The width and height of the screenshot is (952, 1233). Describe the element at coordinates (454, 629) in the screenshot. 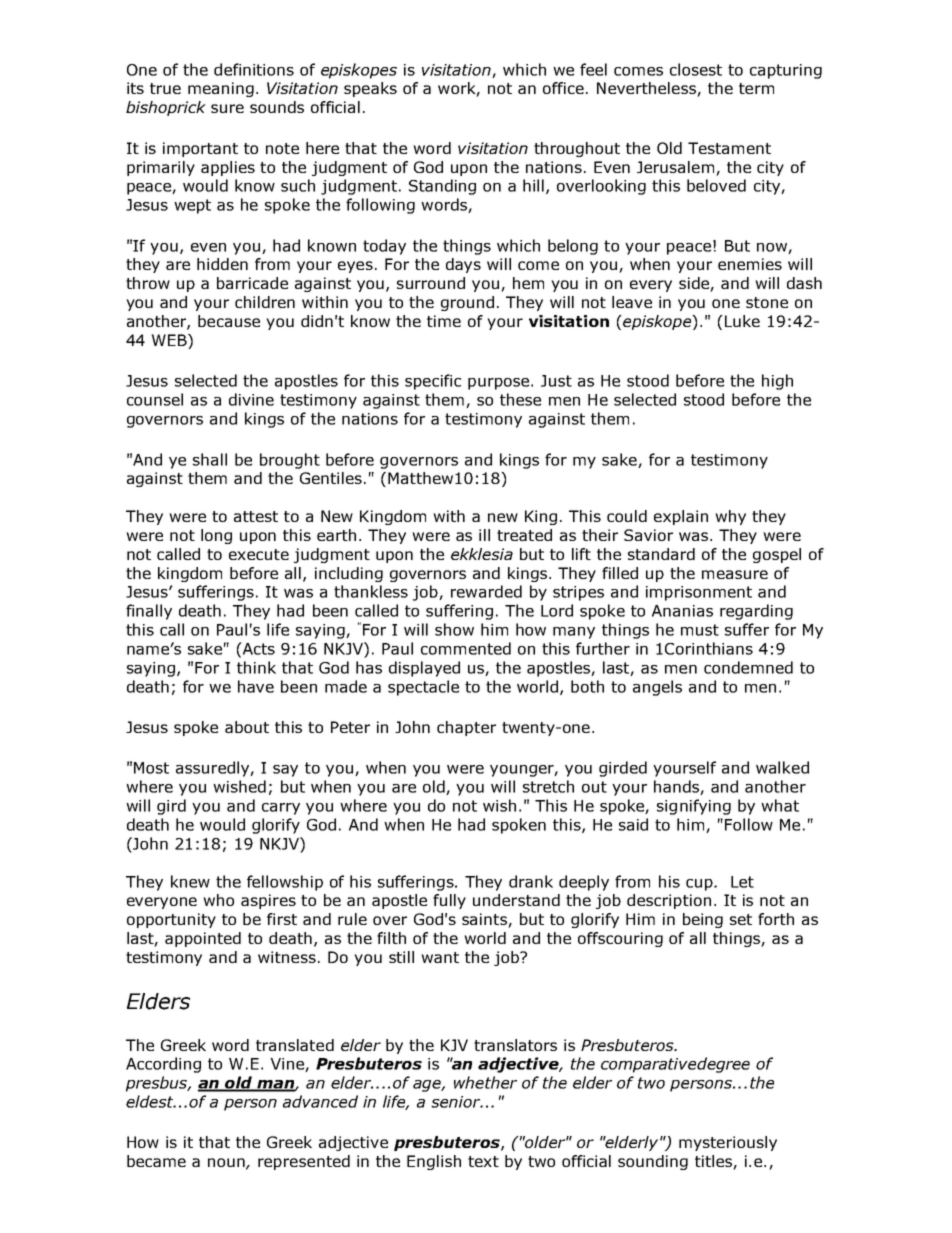

I see `show` at that location.
